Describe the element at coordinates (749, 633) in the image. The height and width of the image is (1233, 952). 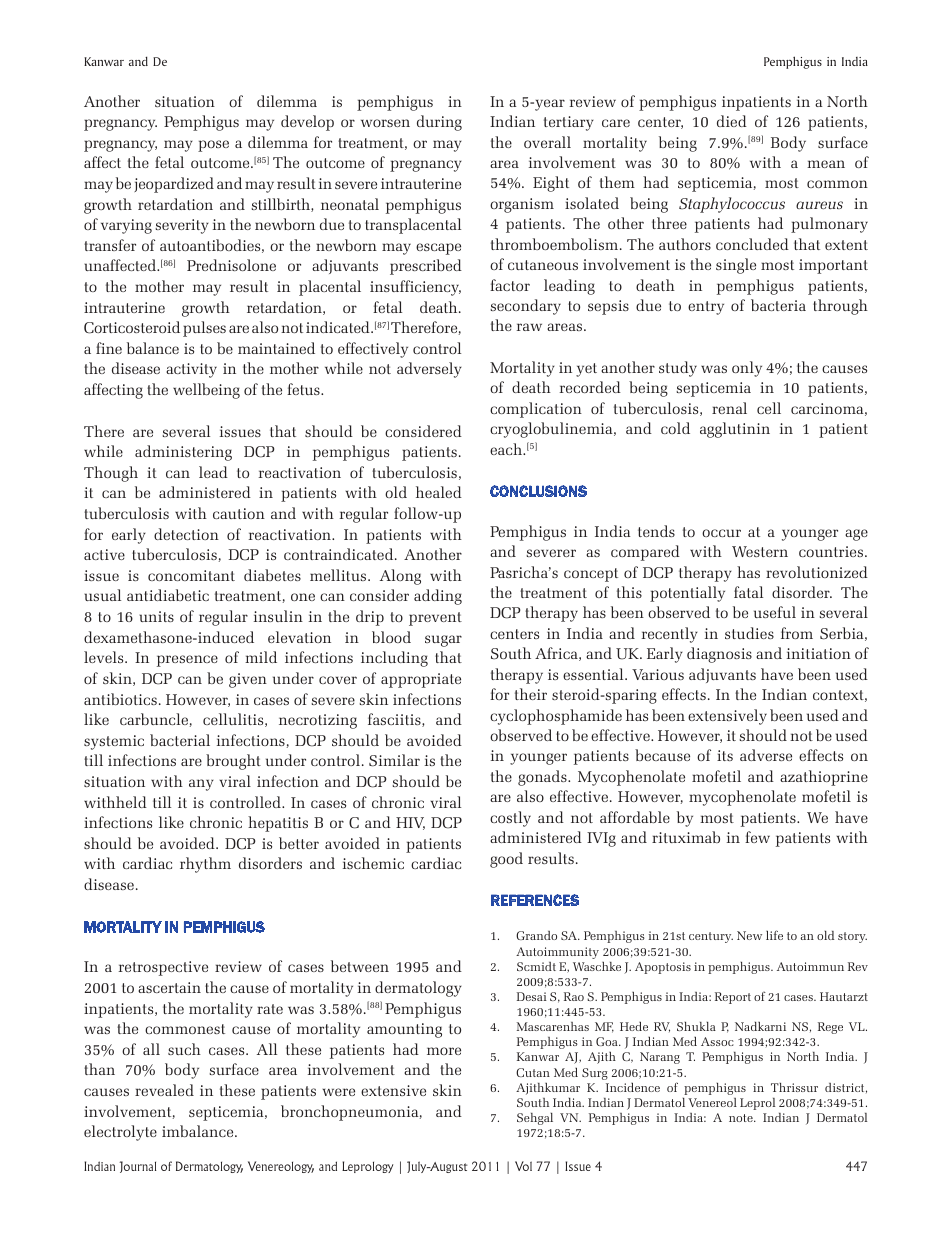
I see `studies` at that location.
